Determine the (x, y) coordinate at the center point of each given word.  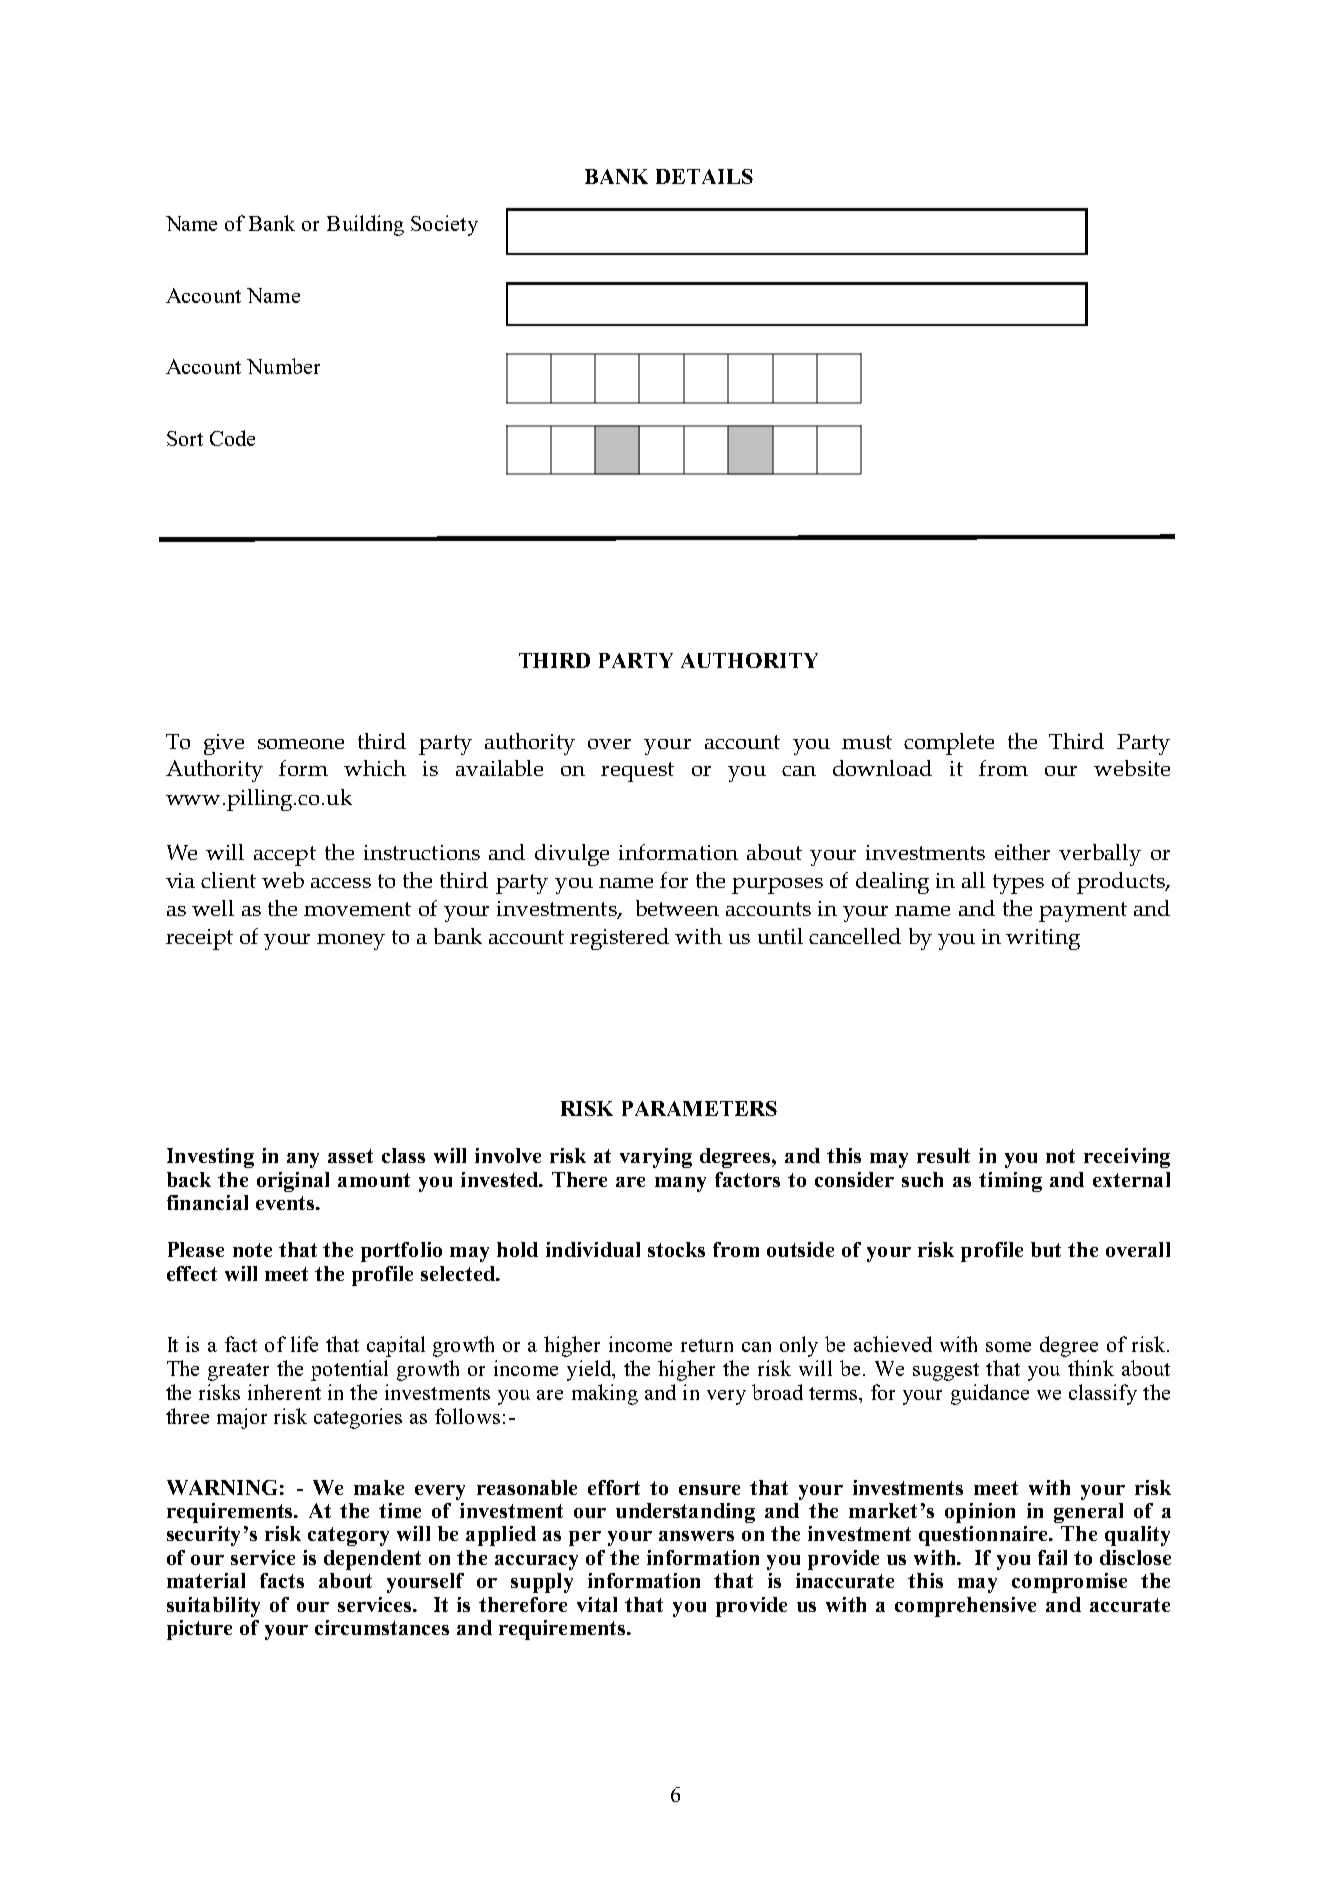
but (1046, 1249)
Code (232, 438)
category (348, 1536)
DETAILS (704, 176)
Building (365, 225)
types (1018, 884)
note (252, 1250)
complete (949, 744)
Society (444, 225)
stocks (676, 1249)
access (341, 883)
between (677, 908)
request (637, 772)
